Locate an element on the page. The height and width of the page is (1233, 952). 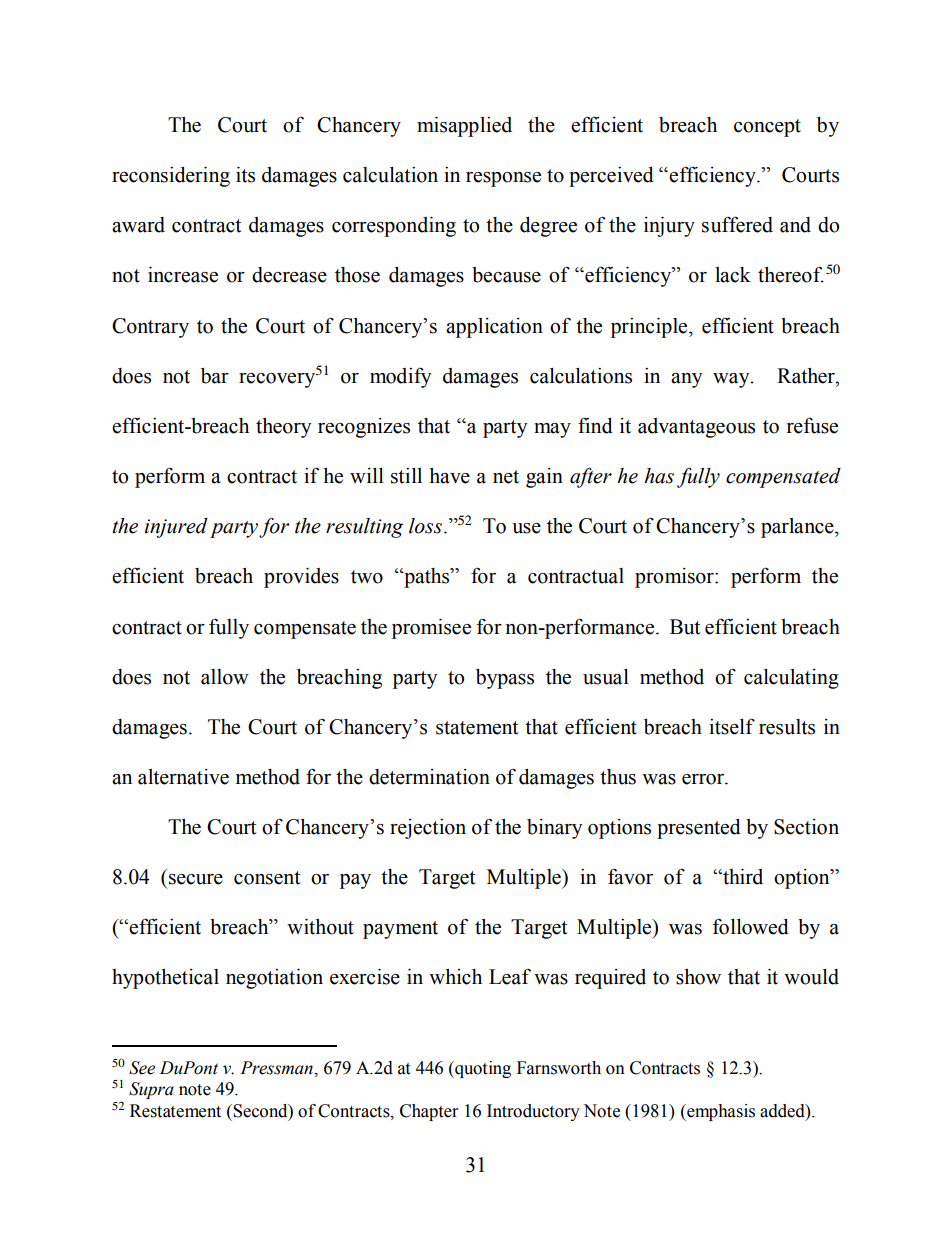
alternative is located at coordinates (183, 777).
